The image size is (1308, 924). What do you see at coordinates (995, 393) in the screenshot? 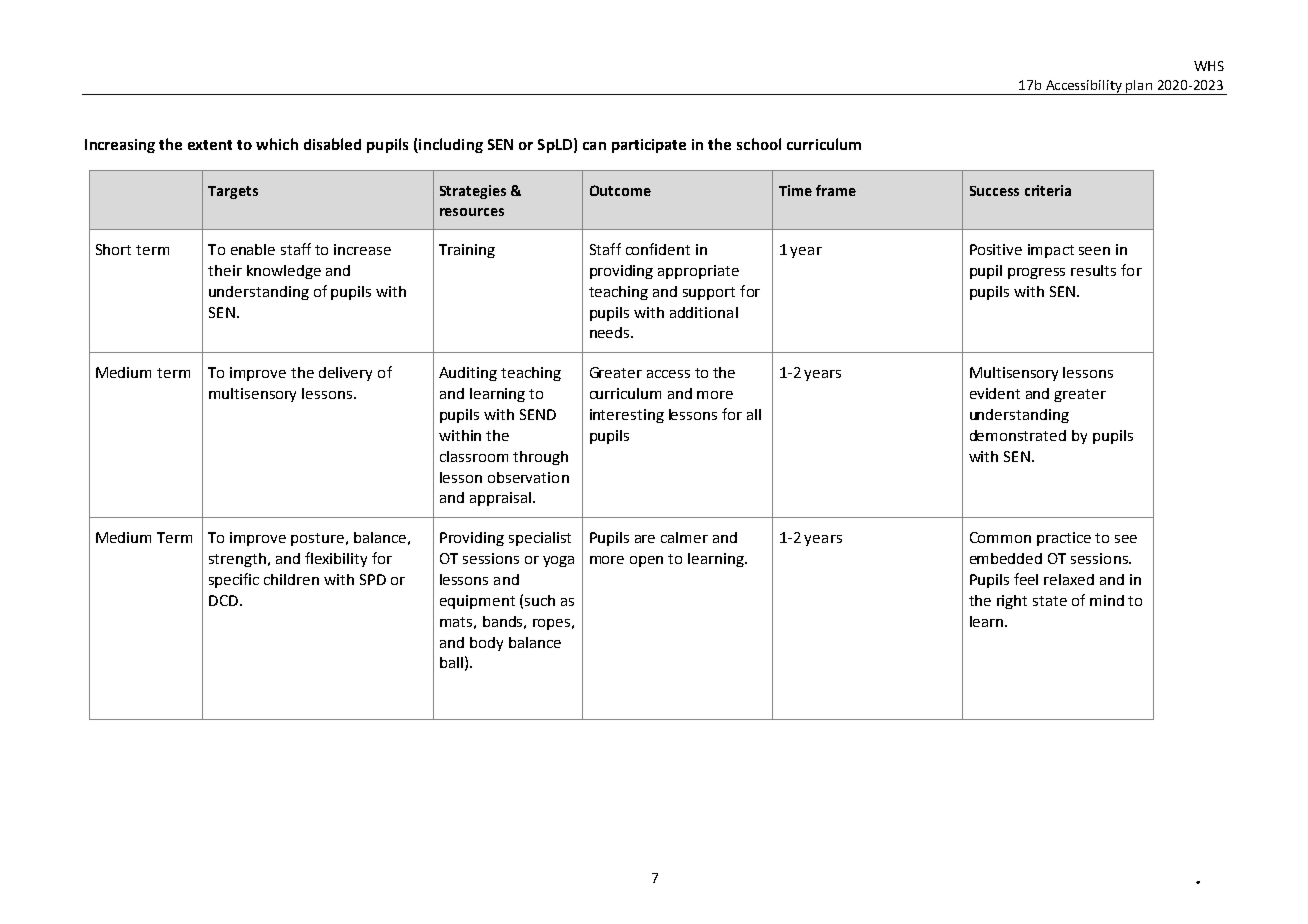
I see `evident` at bounding box center [995, 393].
